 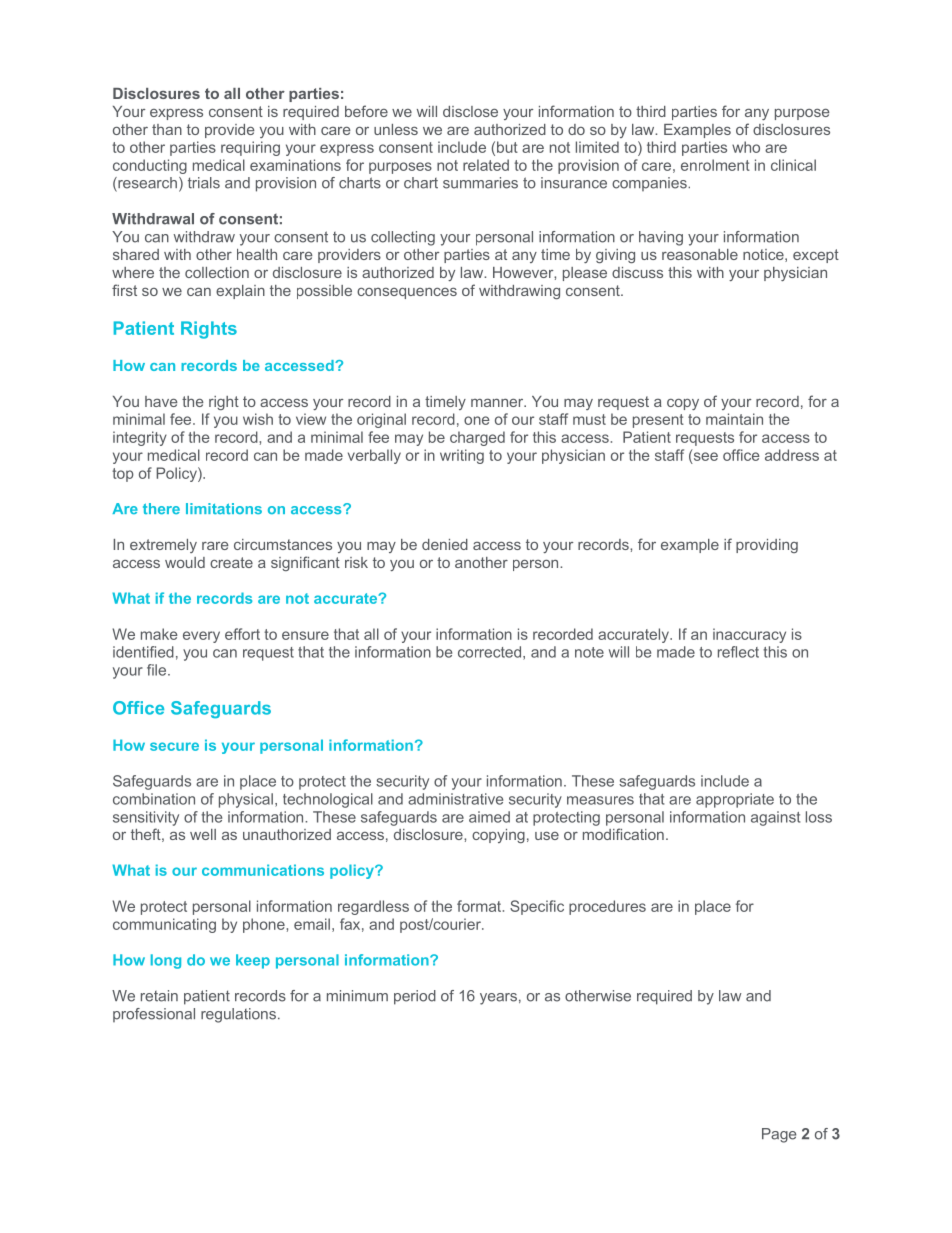 What do you see at coordinates (462, 456) in the screenshot?
I see `writing` at bounding box center [462, 456].
